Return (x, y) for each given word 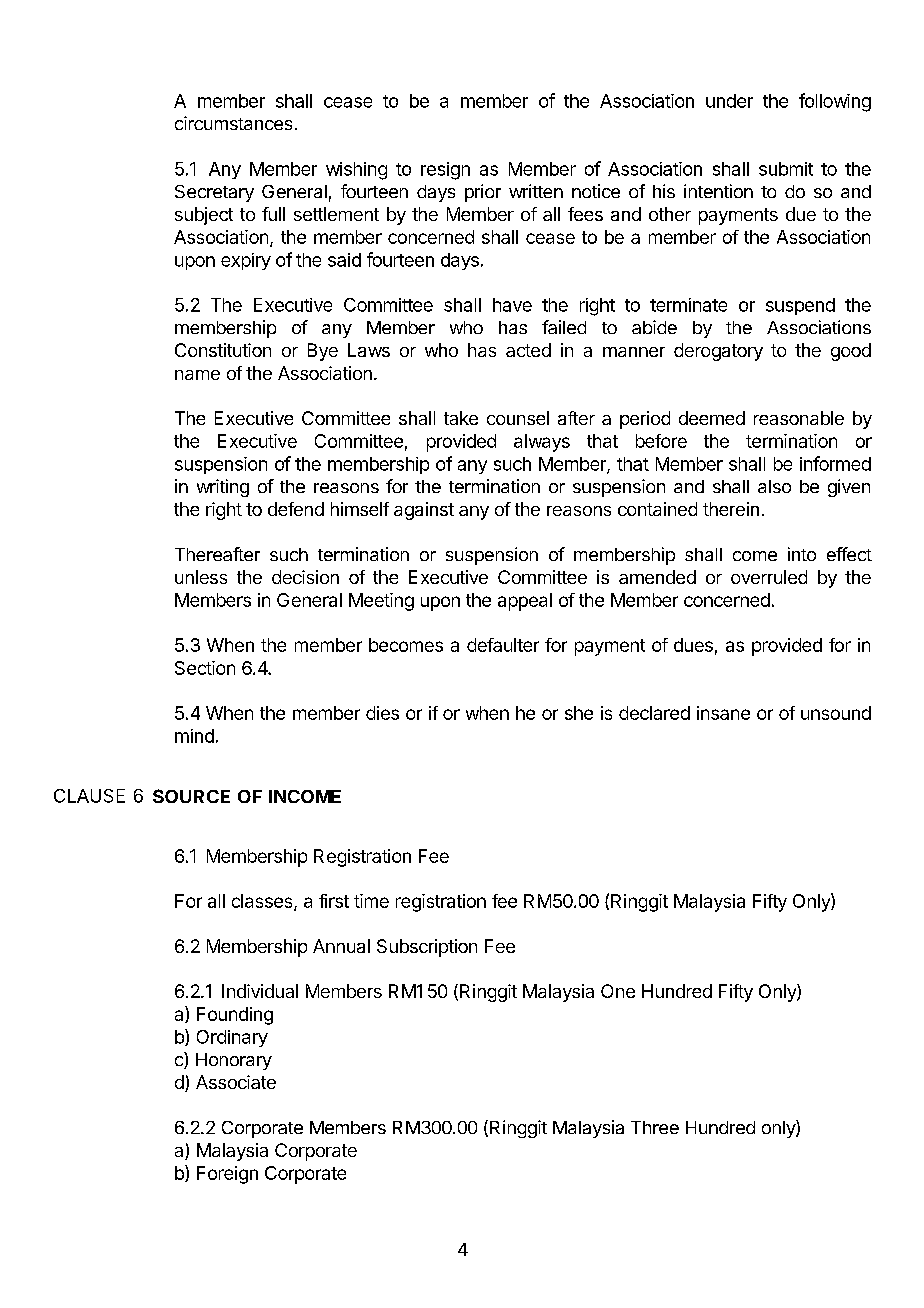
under (729, 101)
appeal (525, 602)
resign (445, 171)
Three (655, 1127)
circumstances (233, 123)
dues (693, 645)
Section (205, 668)
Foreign (227, 1175)
